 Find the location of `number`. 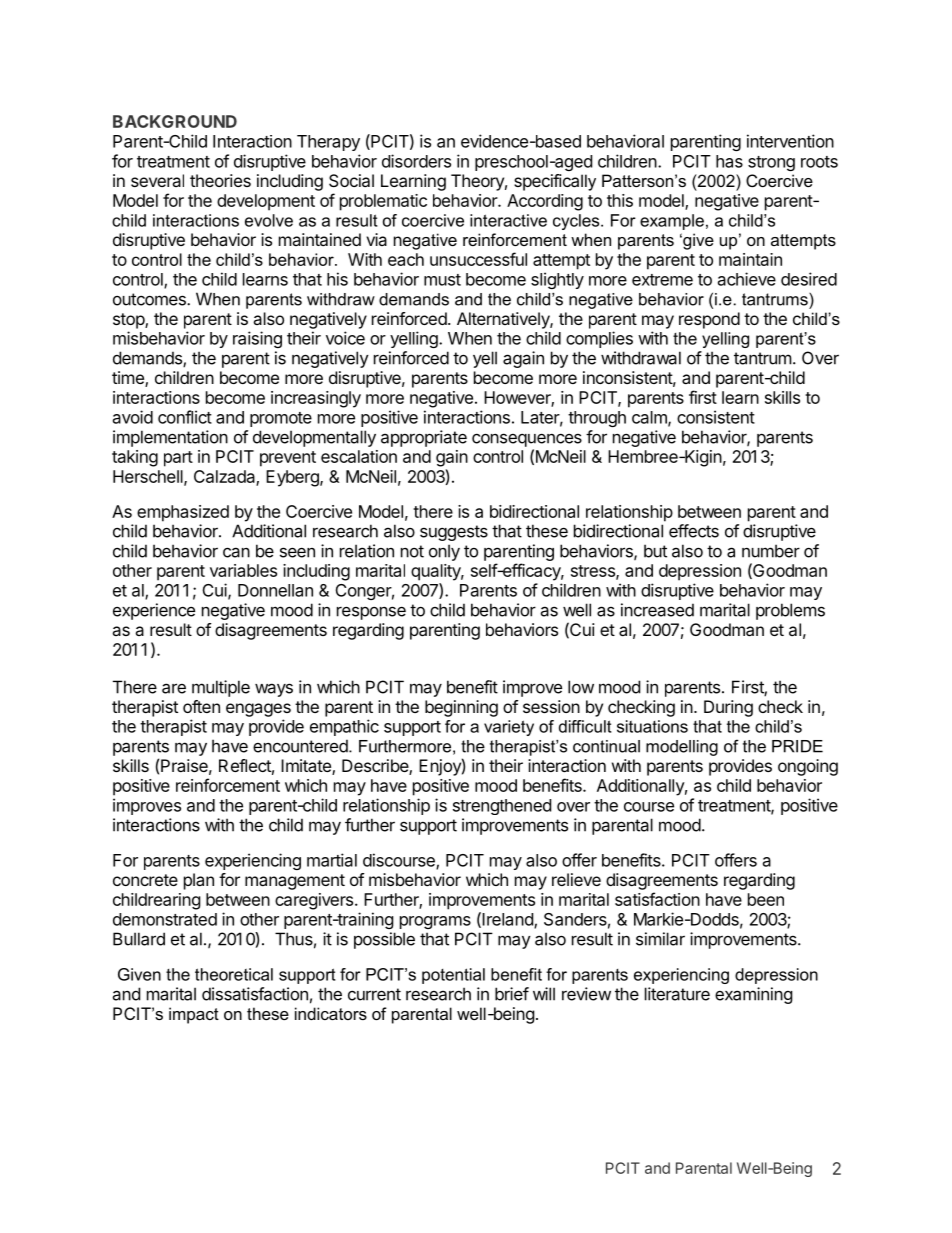

number is located at coordinates (771, 551).
